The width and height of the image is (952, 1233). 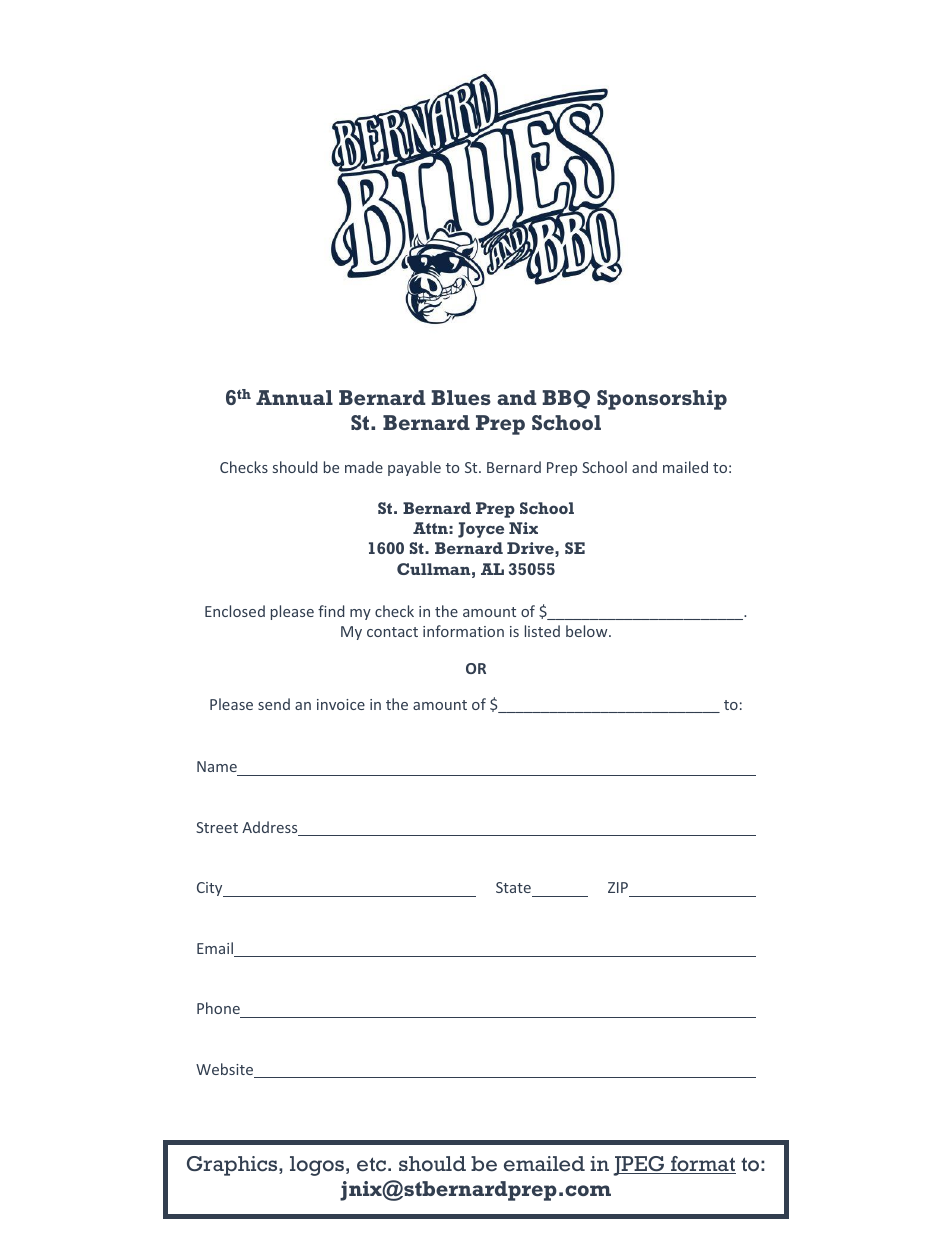 I want to click on Blues, so click(x=461, y=397).
